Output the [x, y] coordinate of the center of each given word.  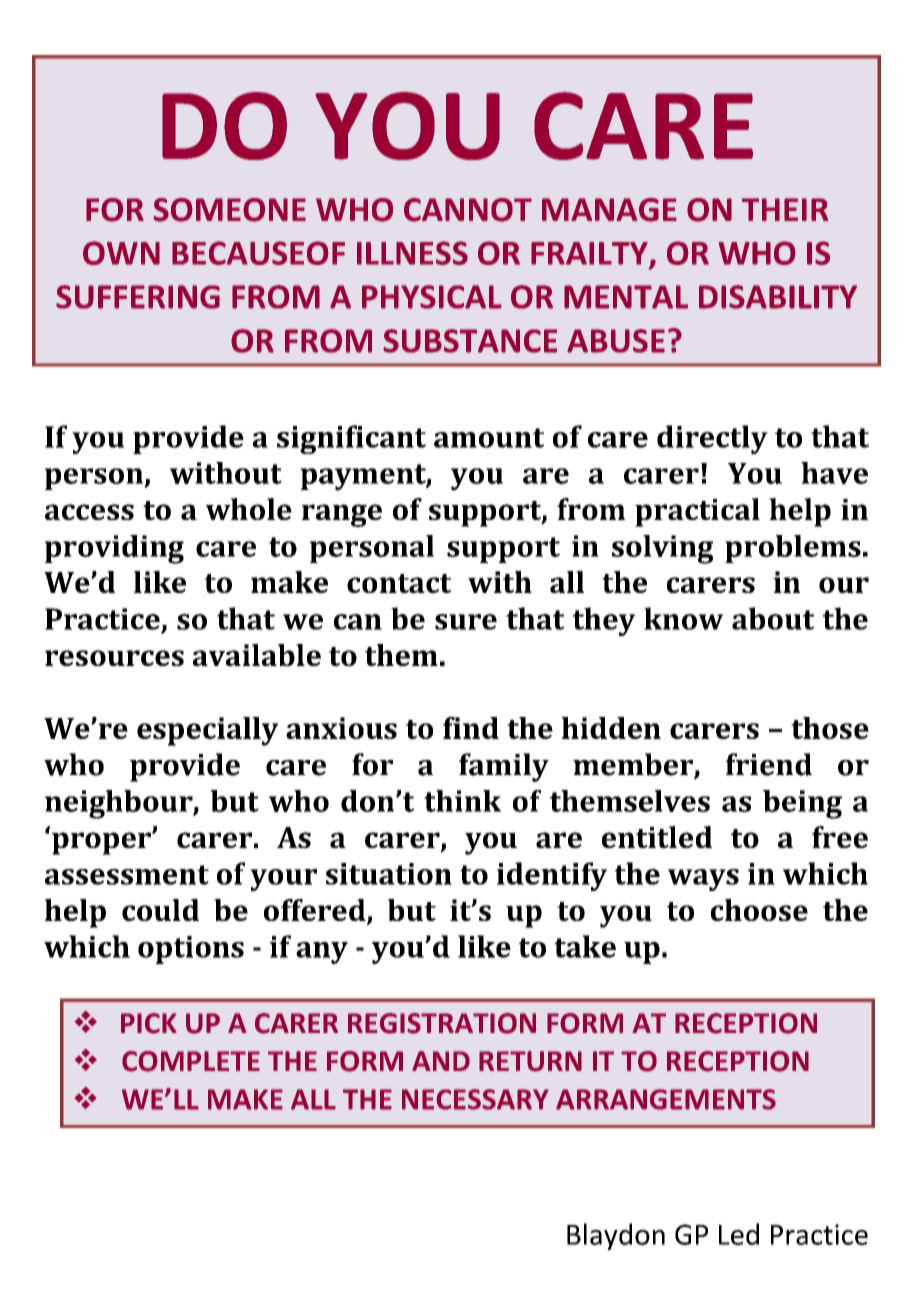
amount [489, 438]
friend [769, 764]
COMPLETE [191, 1061]
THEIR [785, 209]
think [462, 801]
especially [207, 731]
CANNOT [468, 210]
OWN [121, 253]
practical [697, 512]
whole [249, 509]
